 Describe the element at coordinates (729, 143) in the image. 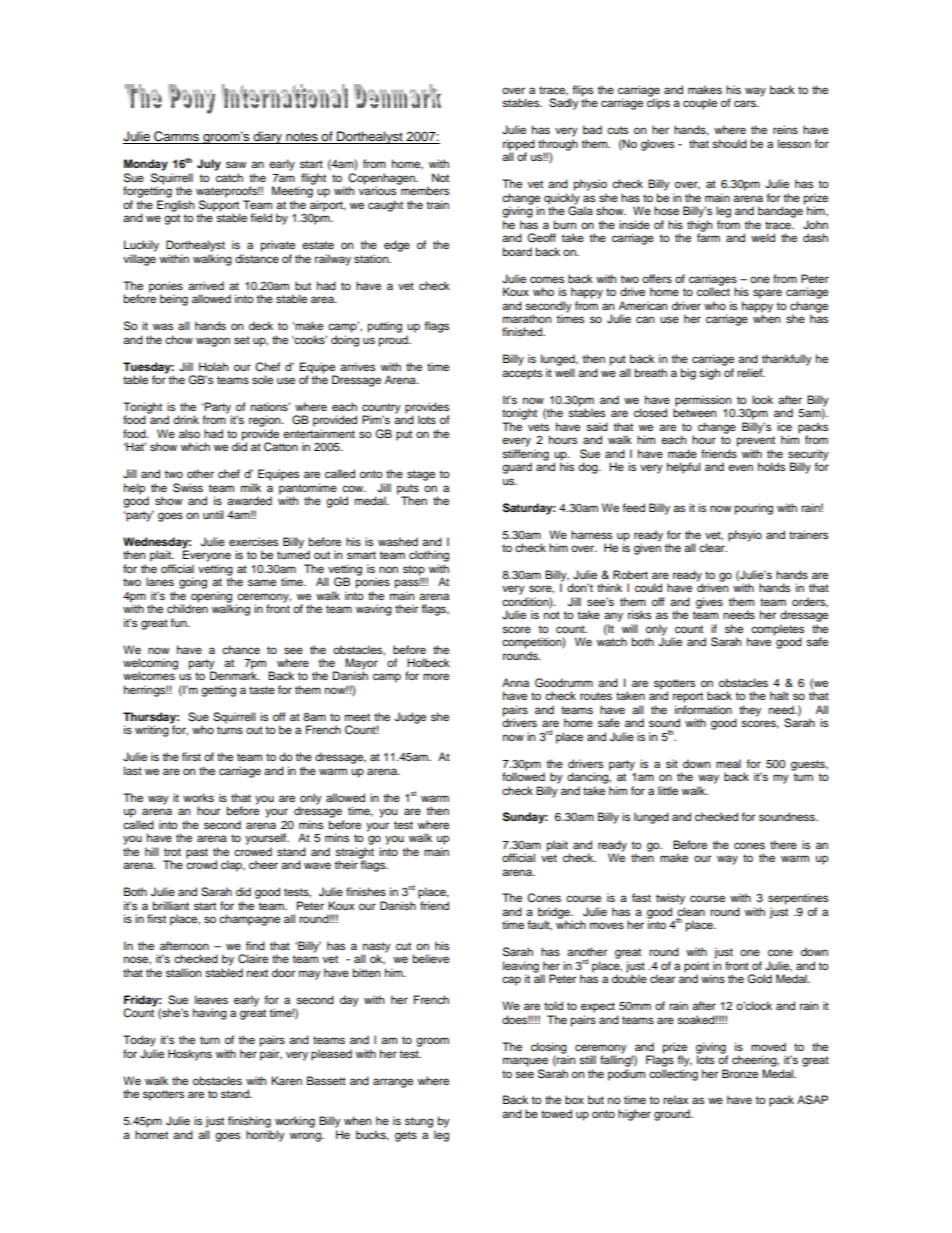

I see `should` at that location.
